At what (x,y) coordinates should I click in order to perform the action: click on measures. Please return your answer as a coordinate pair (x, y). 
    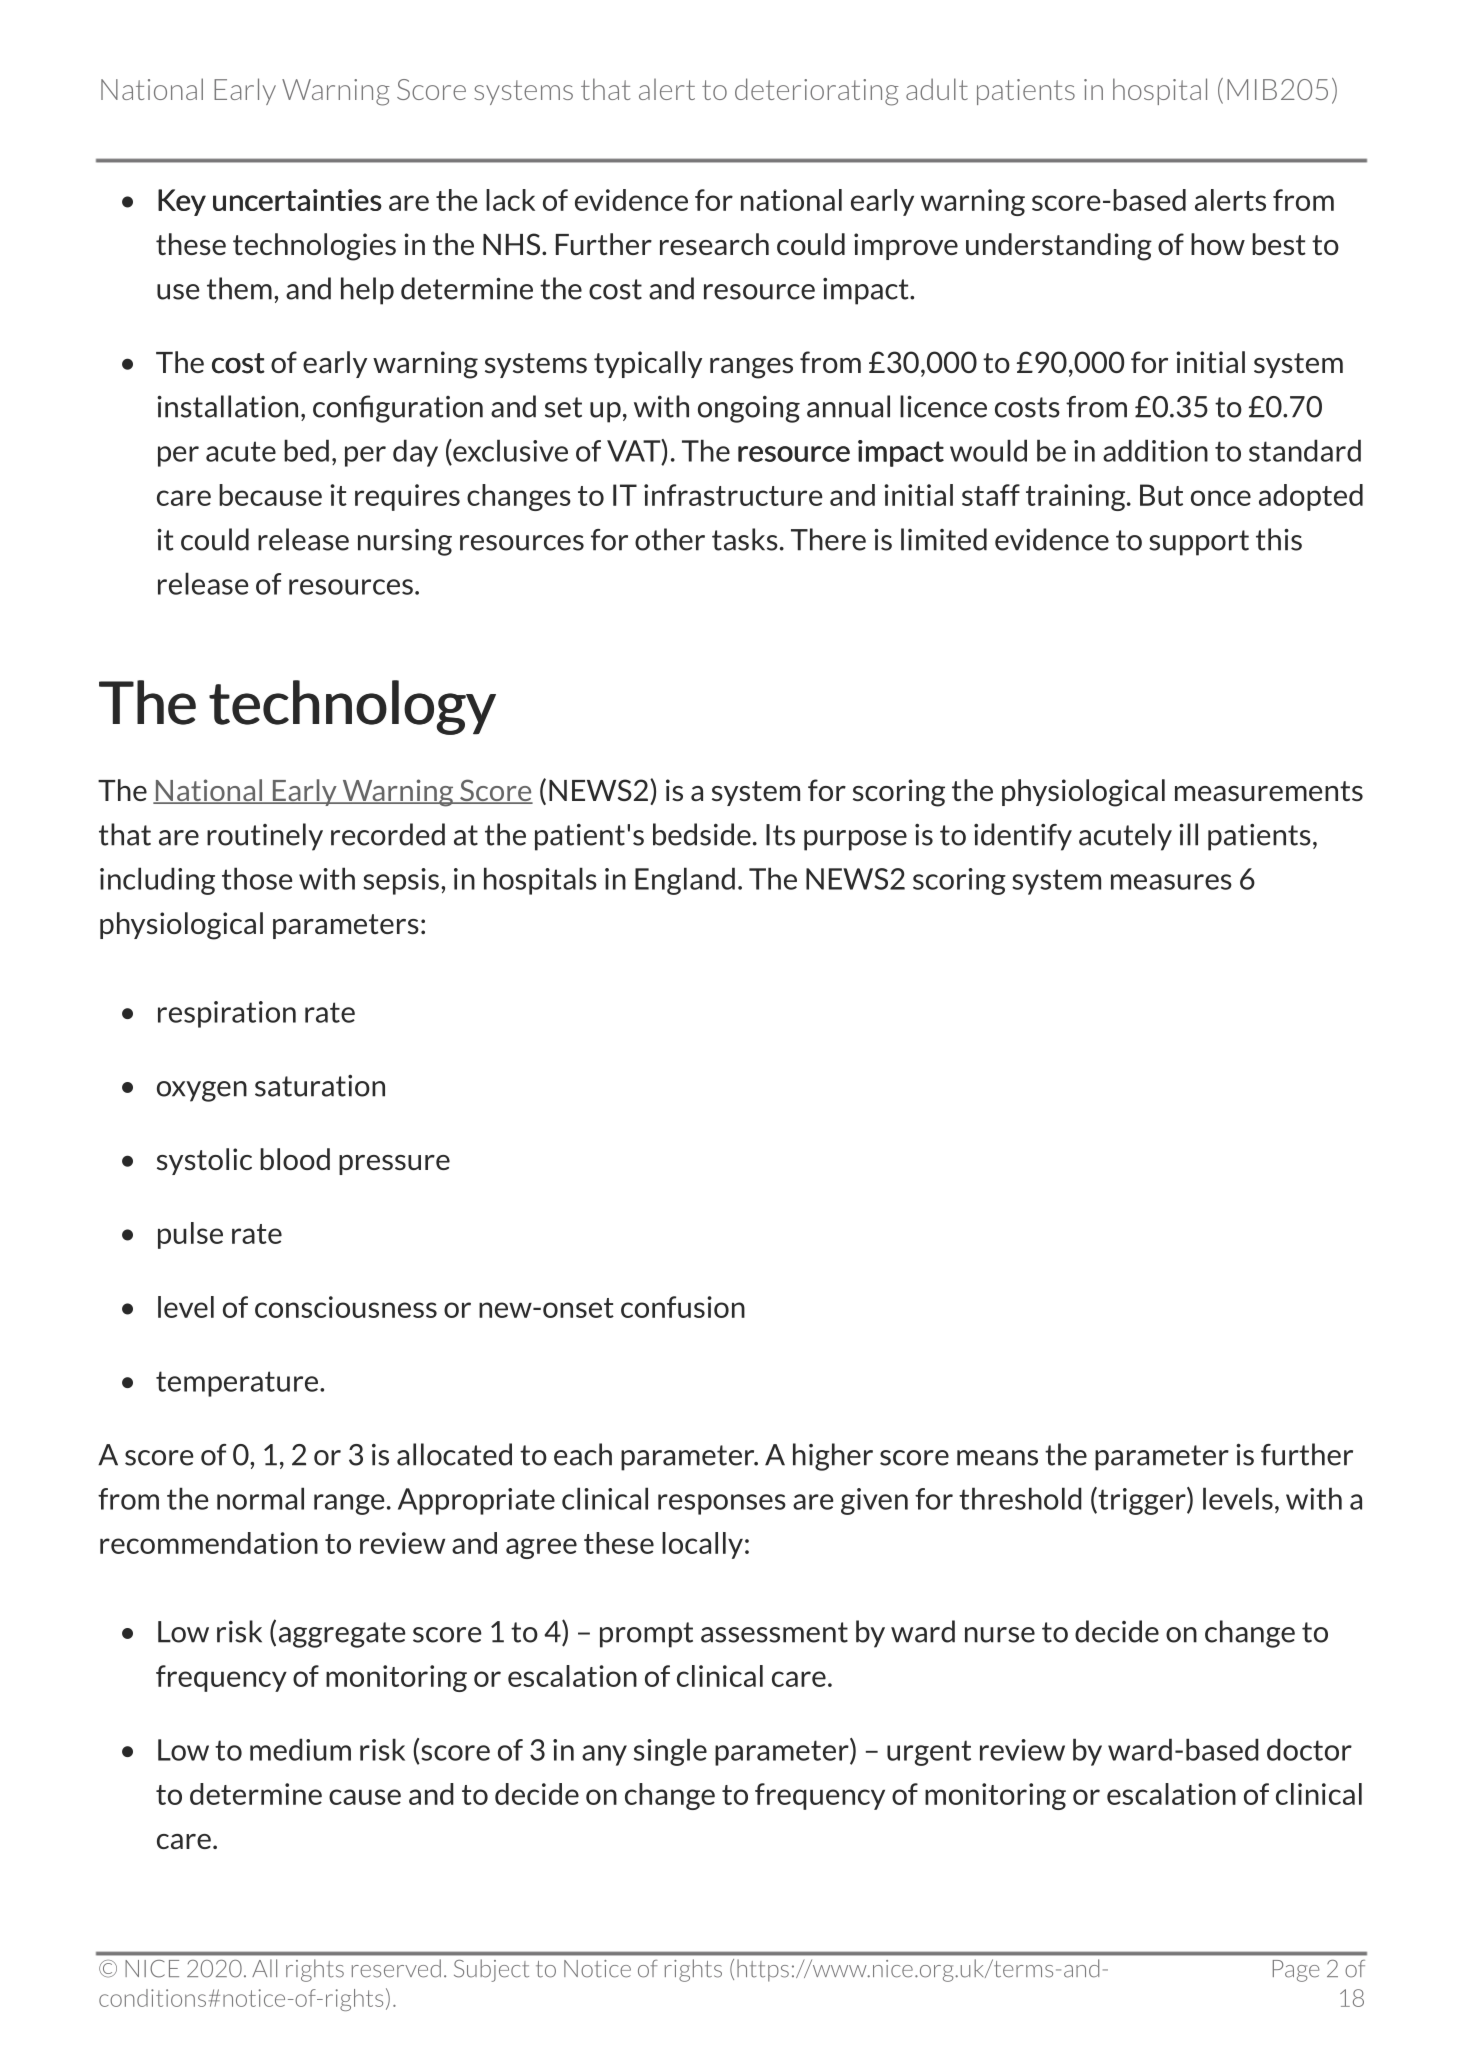
    Looking at the image, I should click on (1171, 882).
